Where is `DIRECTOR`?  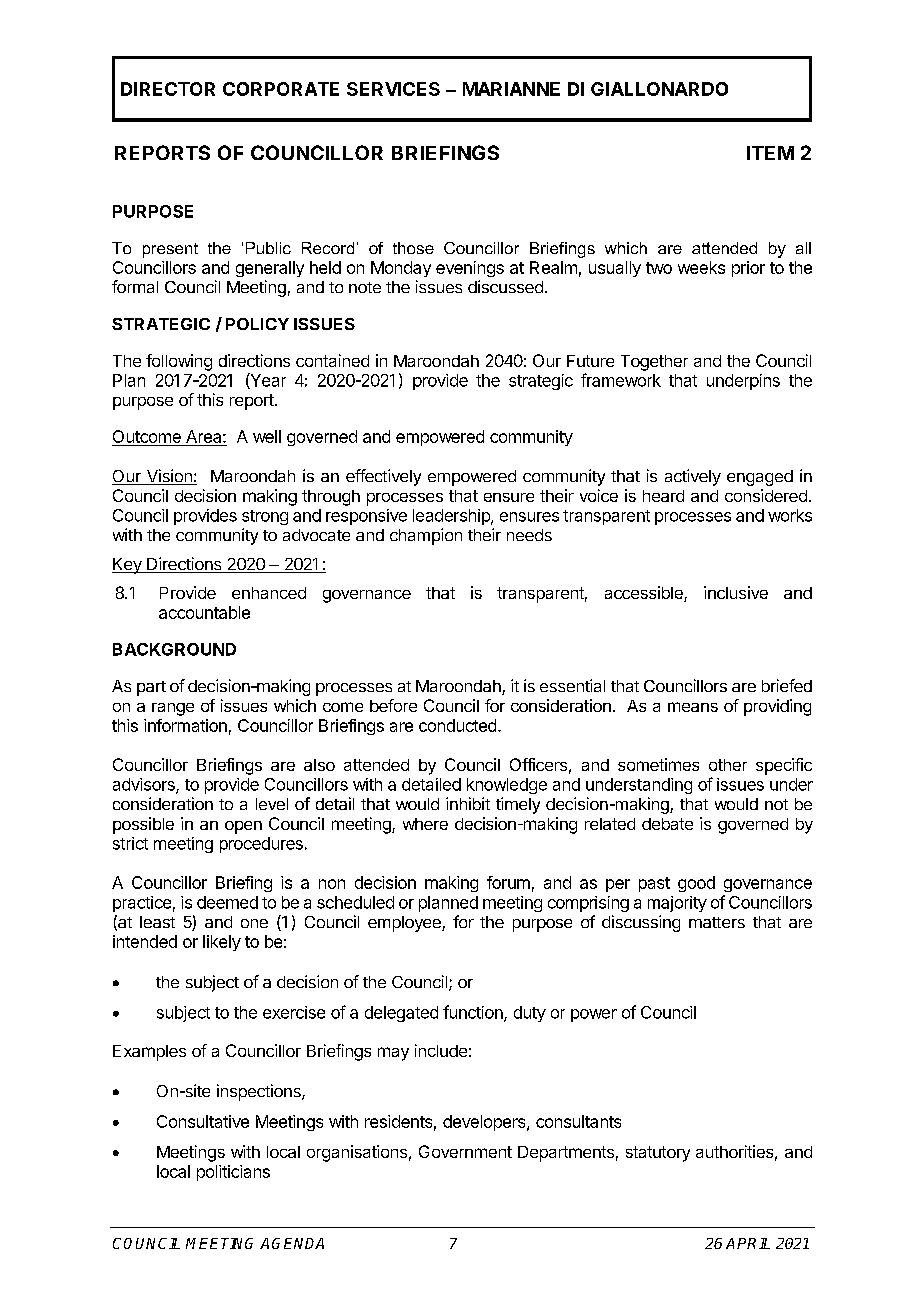 DIRECTOR is located at coordinates (168, 89).
